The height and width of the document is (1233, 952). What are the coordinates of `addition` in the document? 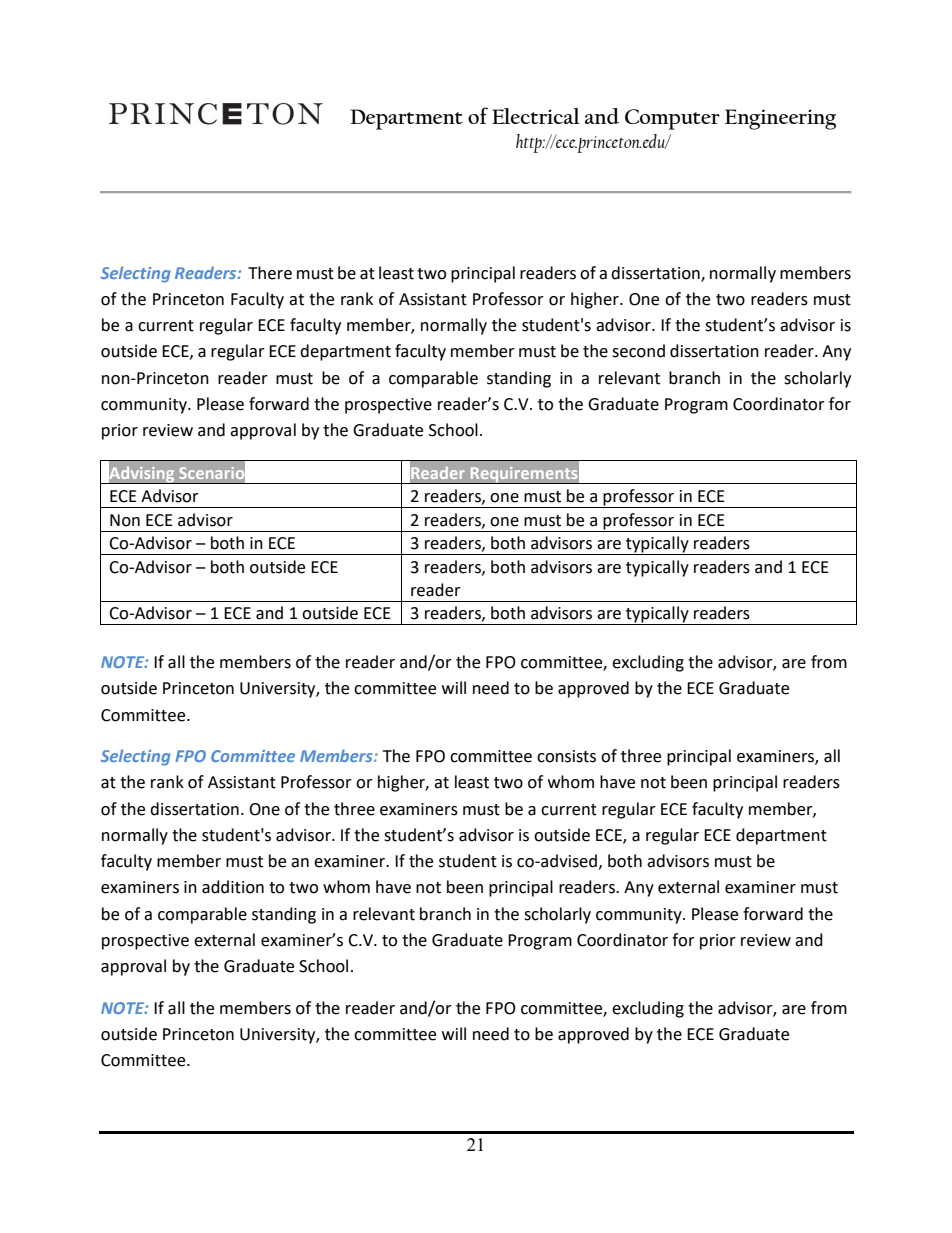 It's located at (233, 887).
